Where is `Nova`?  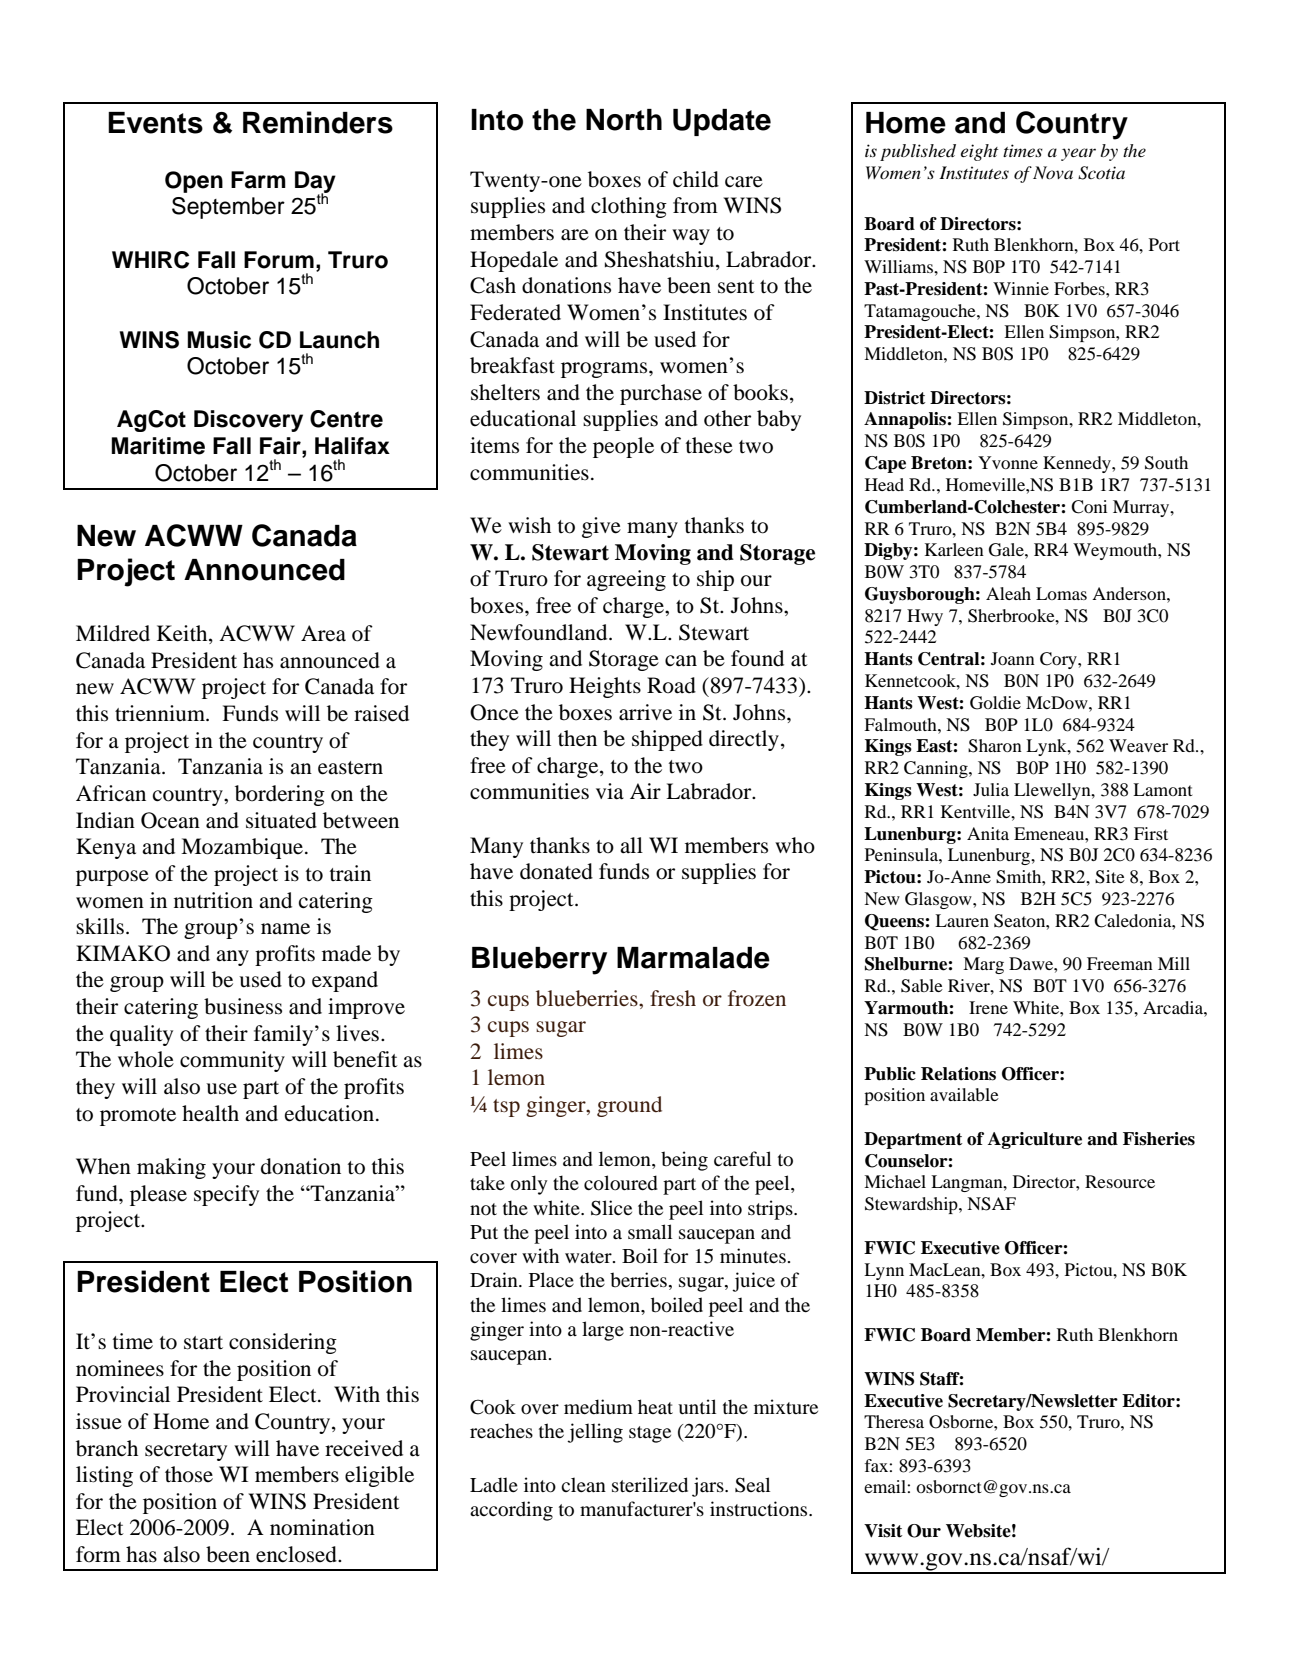
Nova is located at coordinates (1053, 172).
